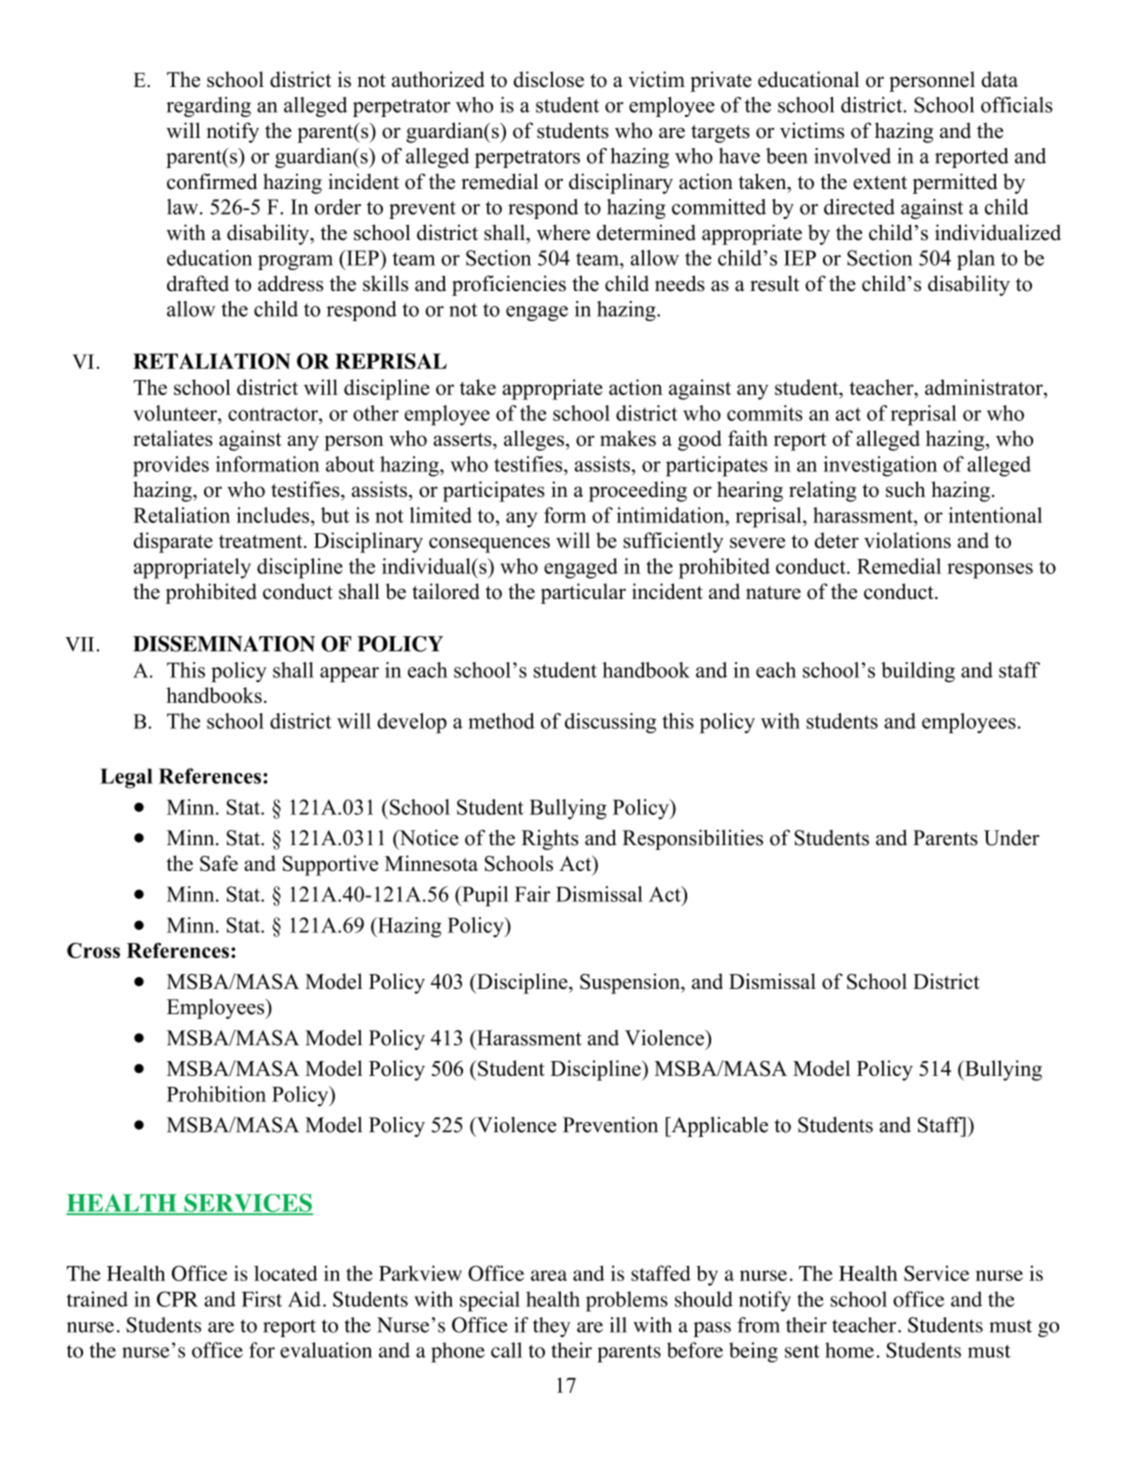  What do you see at coordinates (548, 79) in the page?
I see `disclose` at bounding box center [548, 79].
